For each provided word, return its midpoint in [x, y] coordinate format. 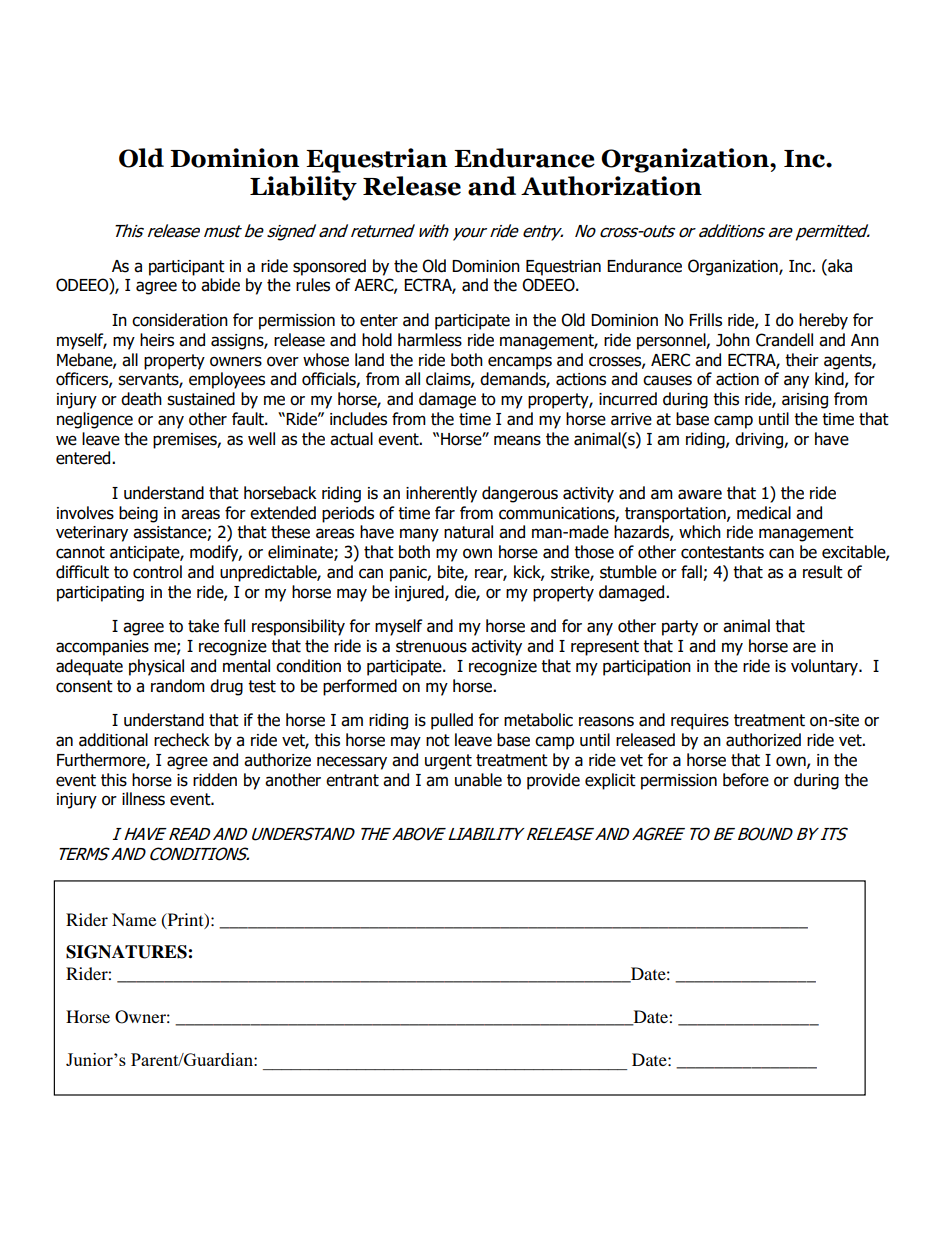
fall [692, 573]
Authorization [611, 186]
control [157, 572]
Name [134, 919]
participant [187, 268]
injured [420, 593]
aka [839, 266]
